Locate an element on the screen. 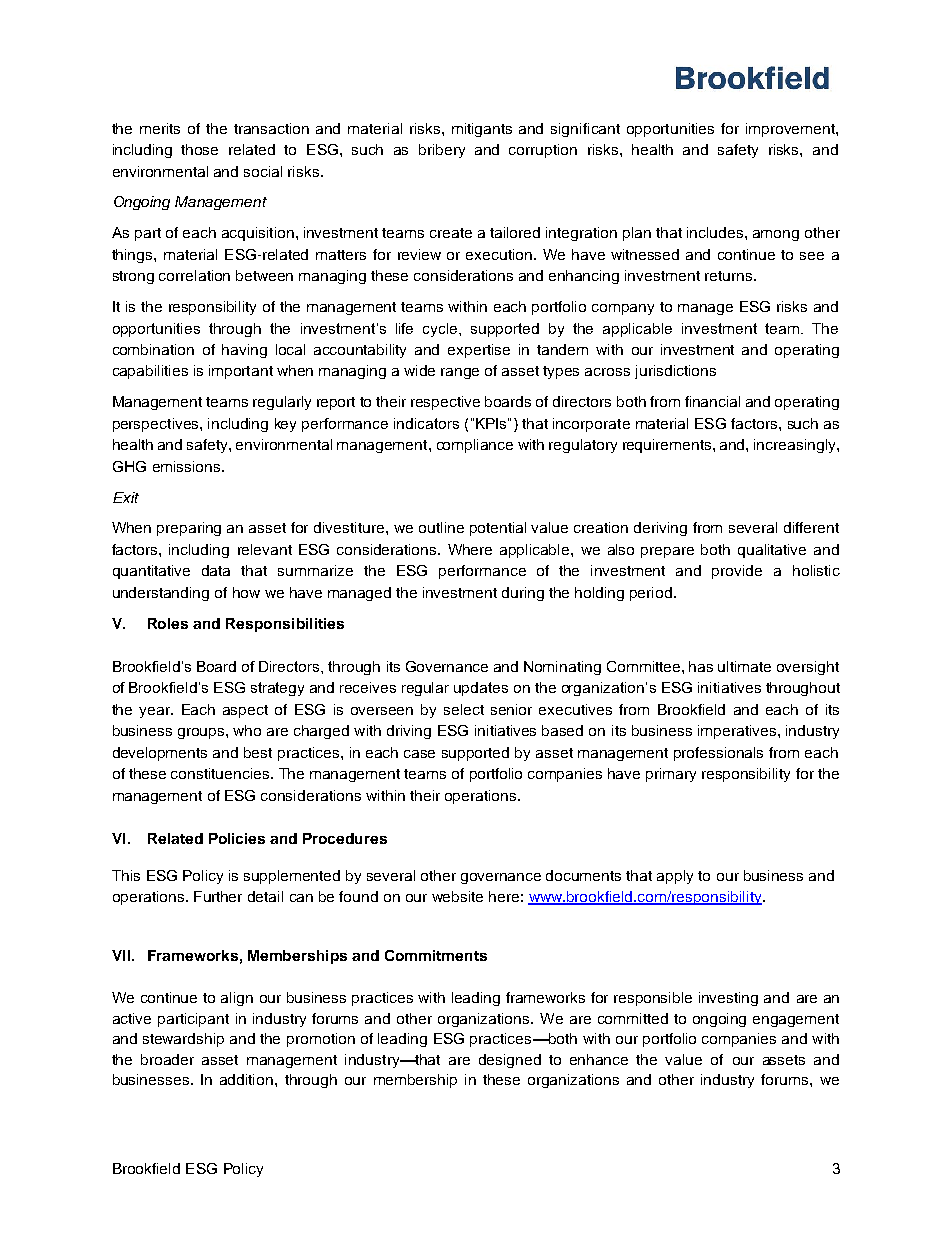 The image size is (952, 1233). aspect is located at coordinates (245, 711).
